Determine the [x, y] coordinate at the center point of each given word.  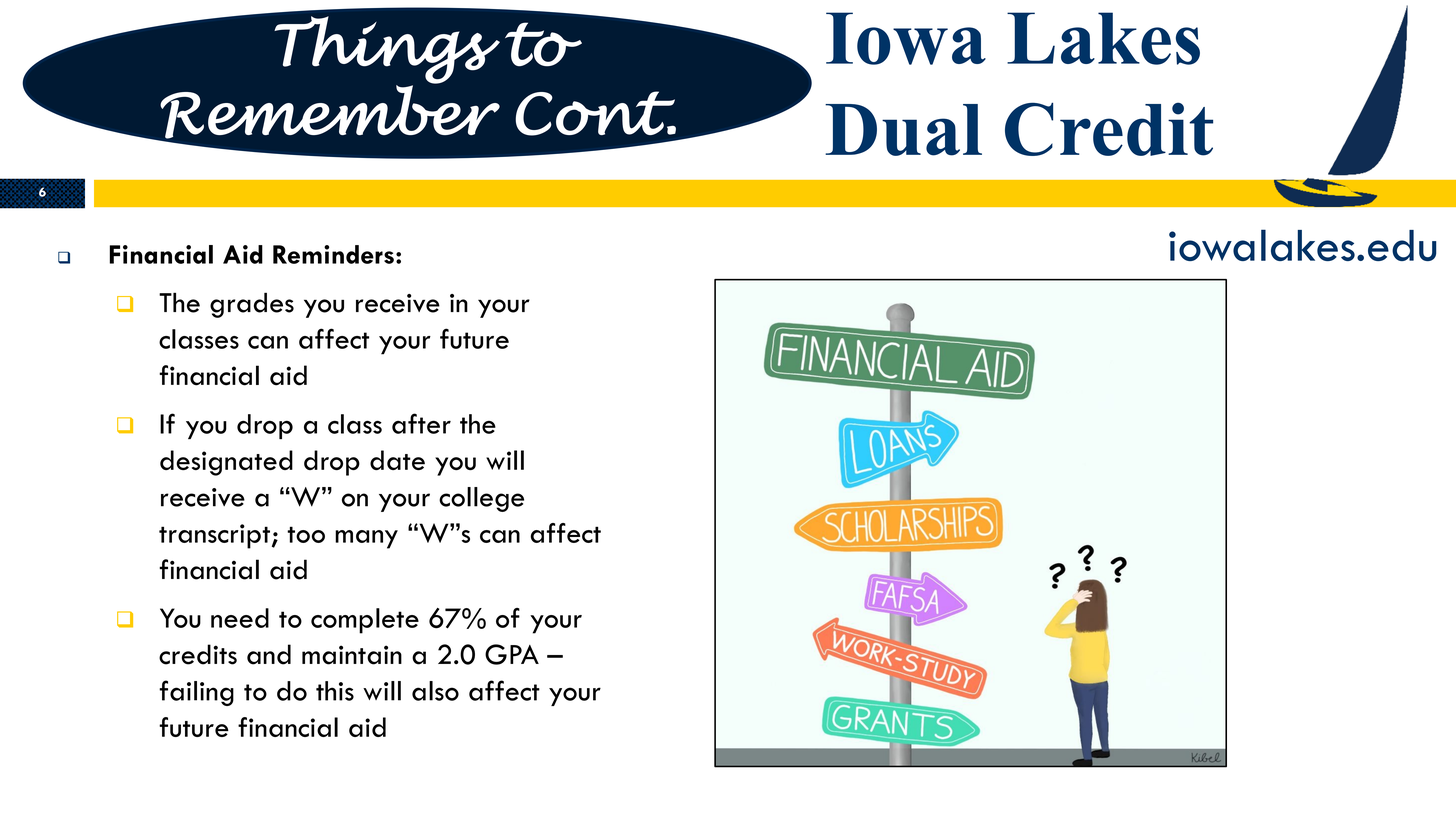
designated [226, 463]
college [481, 499]
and [269, 654]
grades [252, 305]
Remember [330, 112]
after [421, 423]
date [397, 460]
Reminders [333, 254]
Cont [595, 113]
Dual [903, 130]
